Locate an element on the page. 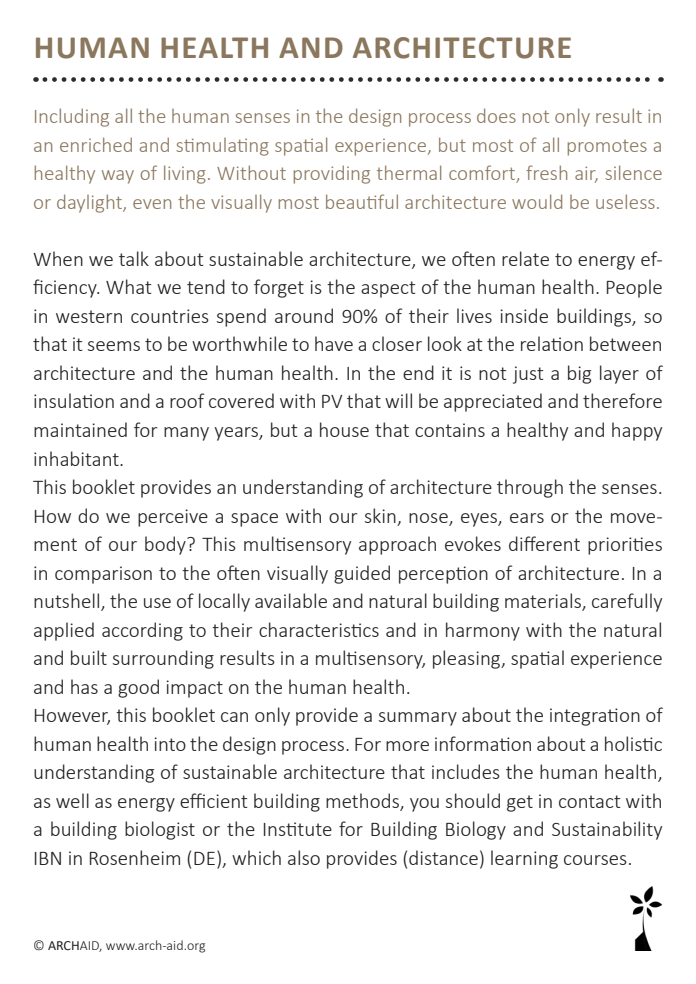 Image resolution: width=696 pixels, height=984 pixels. providing is located at coordinates (332, 174).
